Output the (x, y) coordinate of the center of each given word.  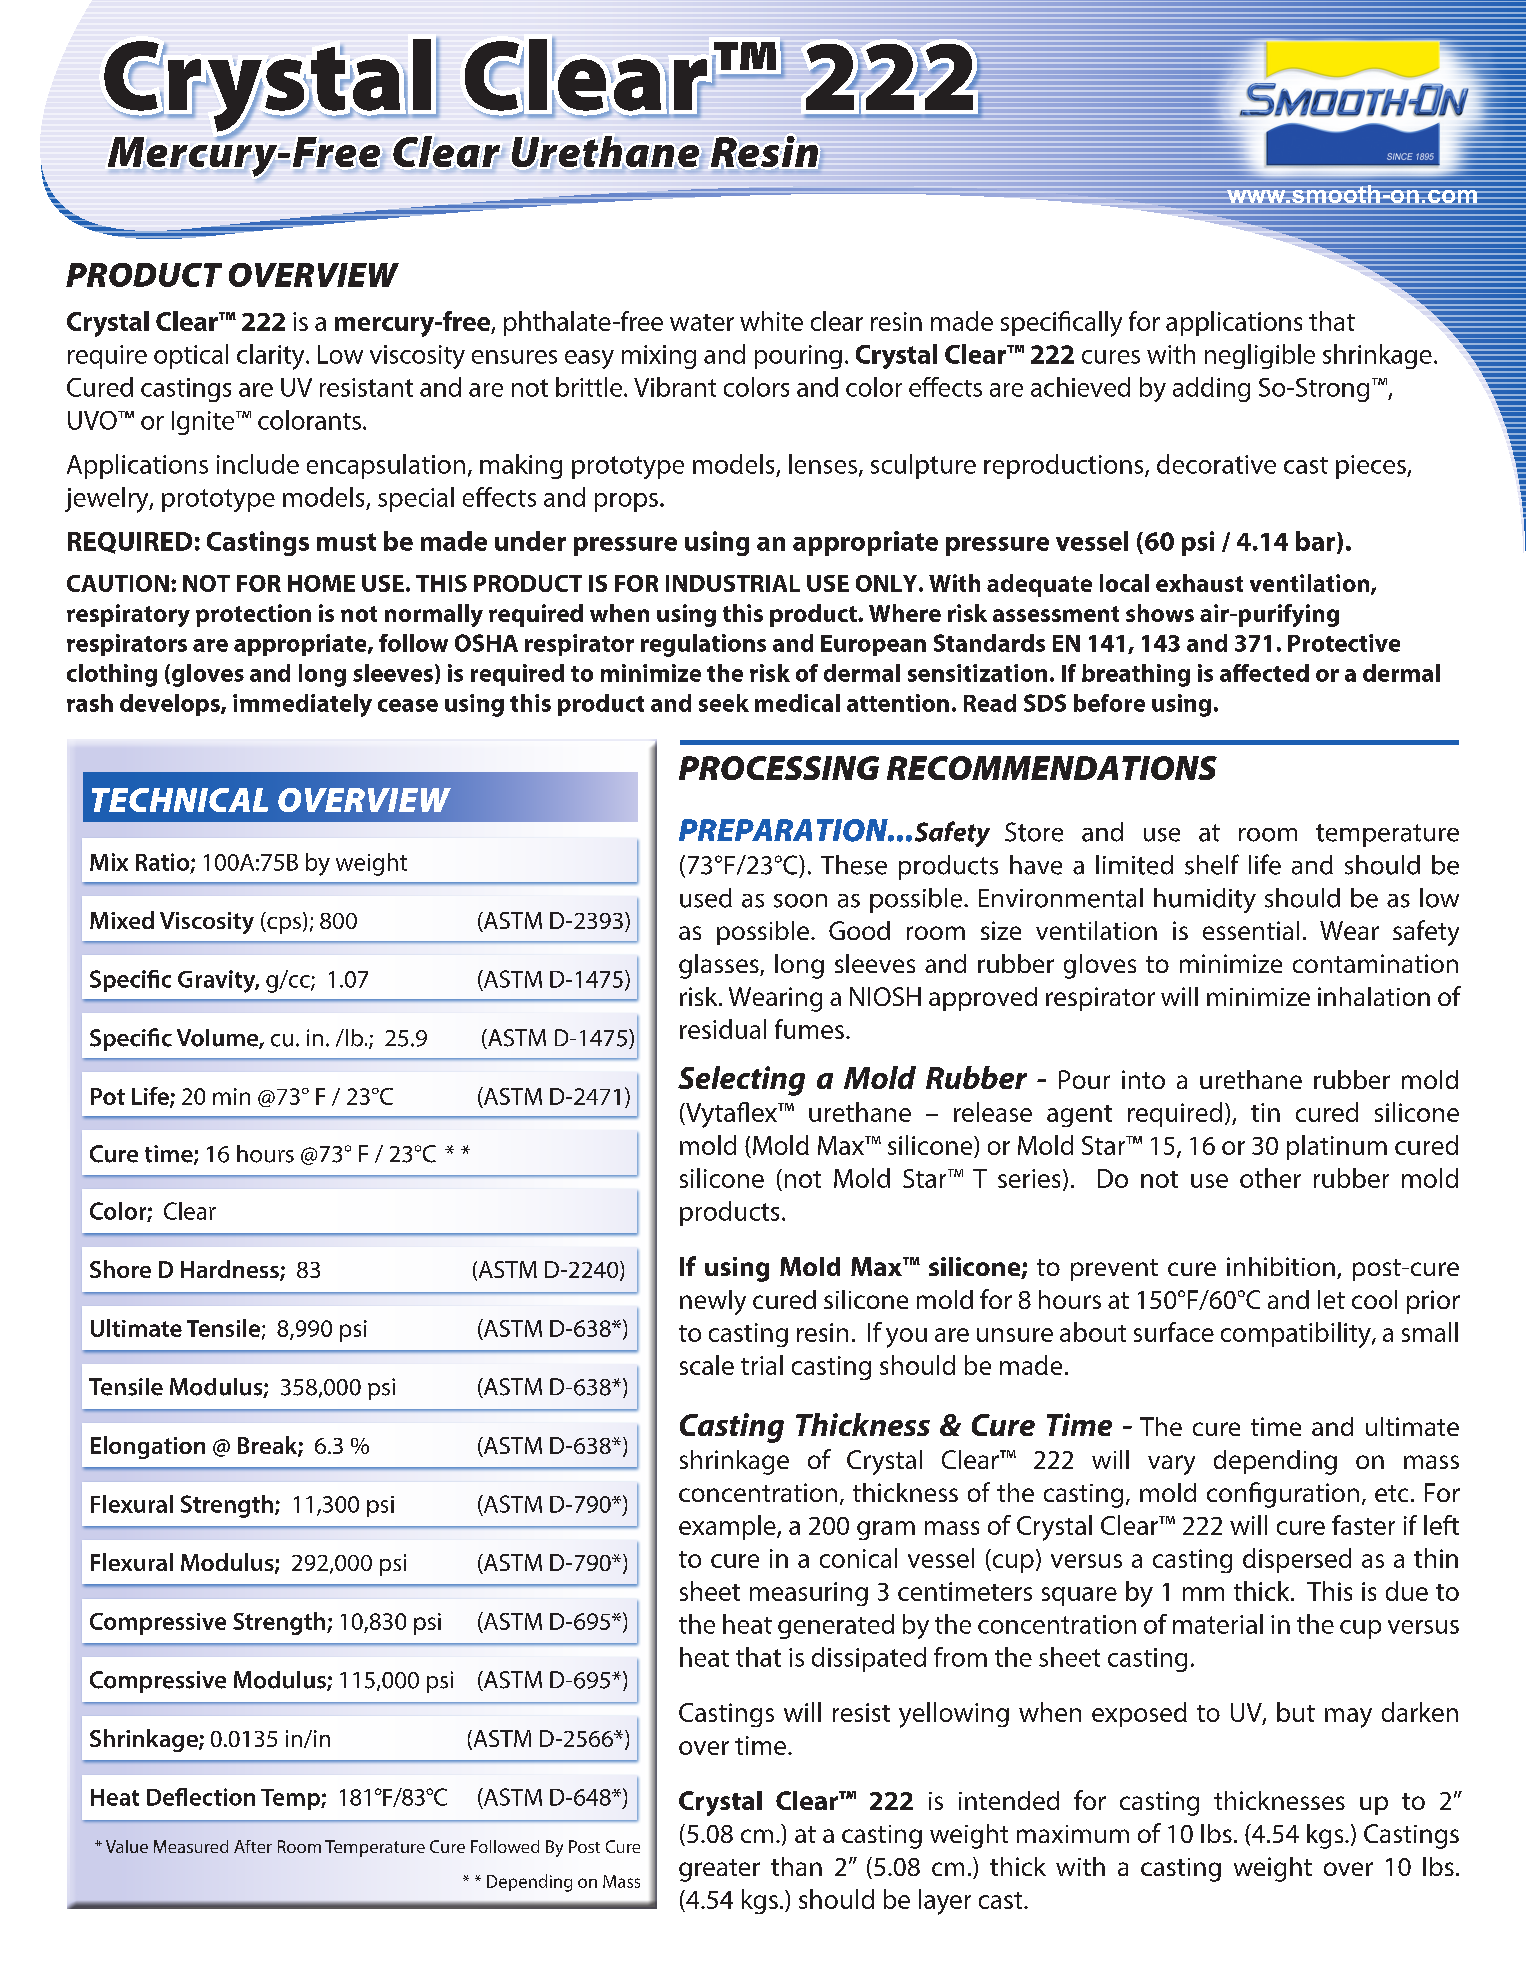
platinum (1337, 1147)
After (253, 1846)
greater (719, 1870)
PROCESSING (779, 768)
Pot (108, 1096)
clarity (272, 357)
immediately (302, 705)
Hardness (231, 1270)
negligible (1260, 356)
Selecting (741, 1081)
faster (1363, 1525)
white (771, 321)
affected (1264, 673)
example (728, 1527)
